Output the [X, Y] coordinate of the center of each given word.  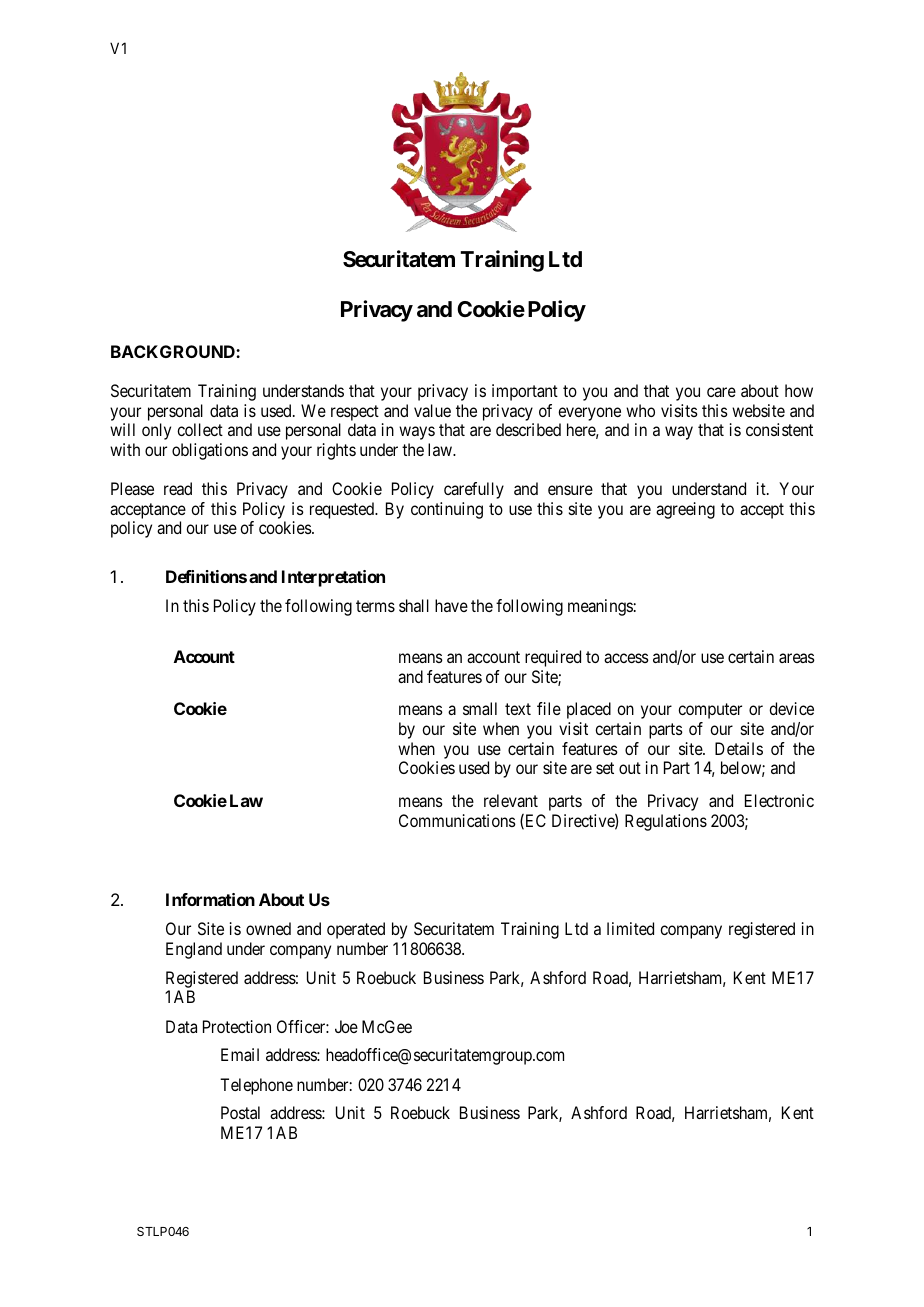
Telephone [256, 1086]
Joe [346, 1026]
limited [630, 928]
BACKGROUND [174, 351]
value [432, 410]
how [799, 390]
